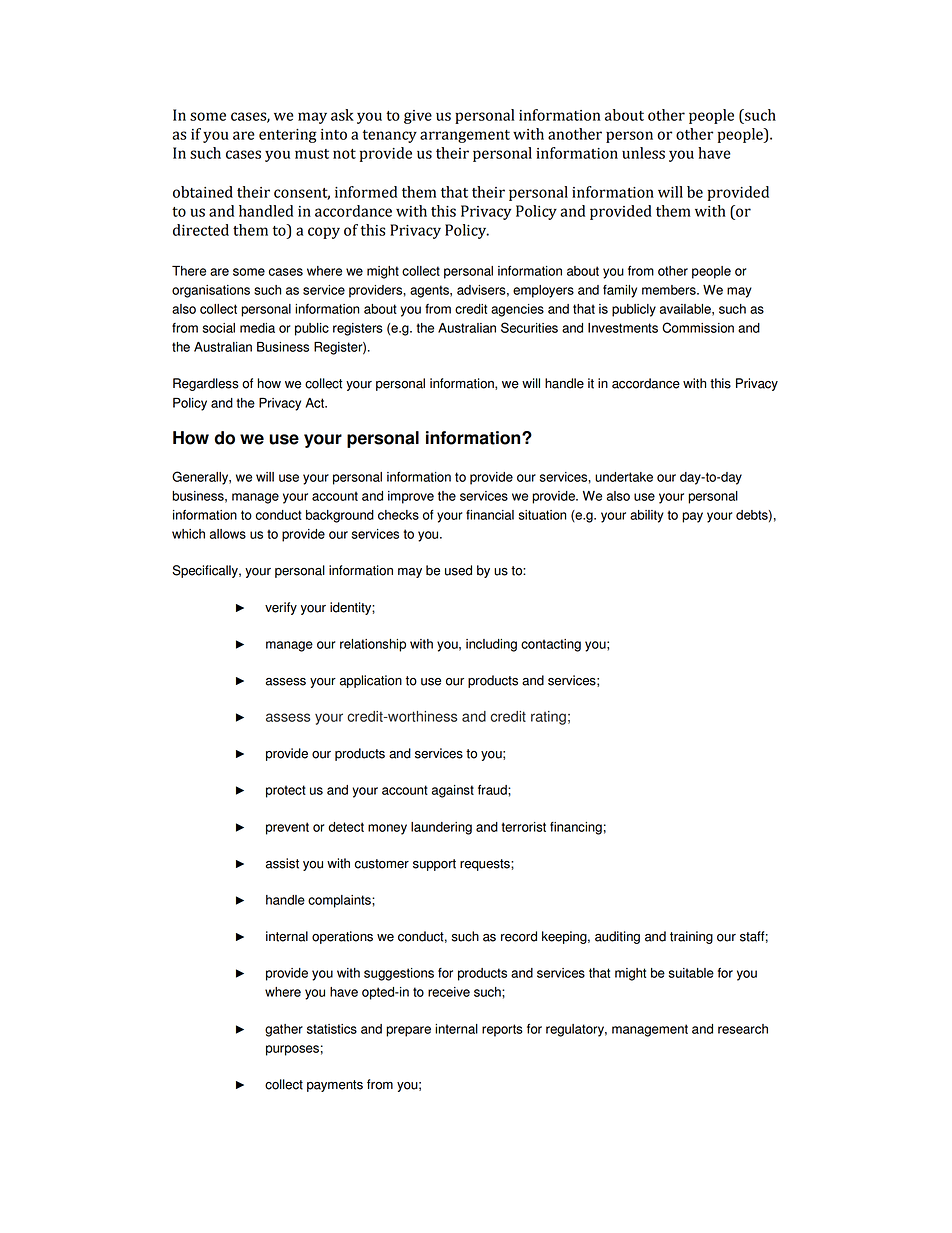  I want to click on reports, so click(502, 1030).
